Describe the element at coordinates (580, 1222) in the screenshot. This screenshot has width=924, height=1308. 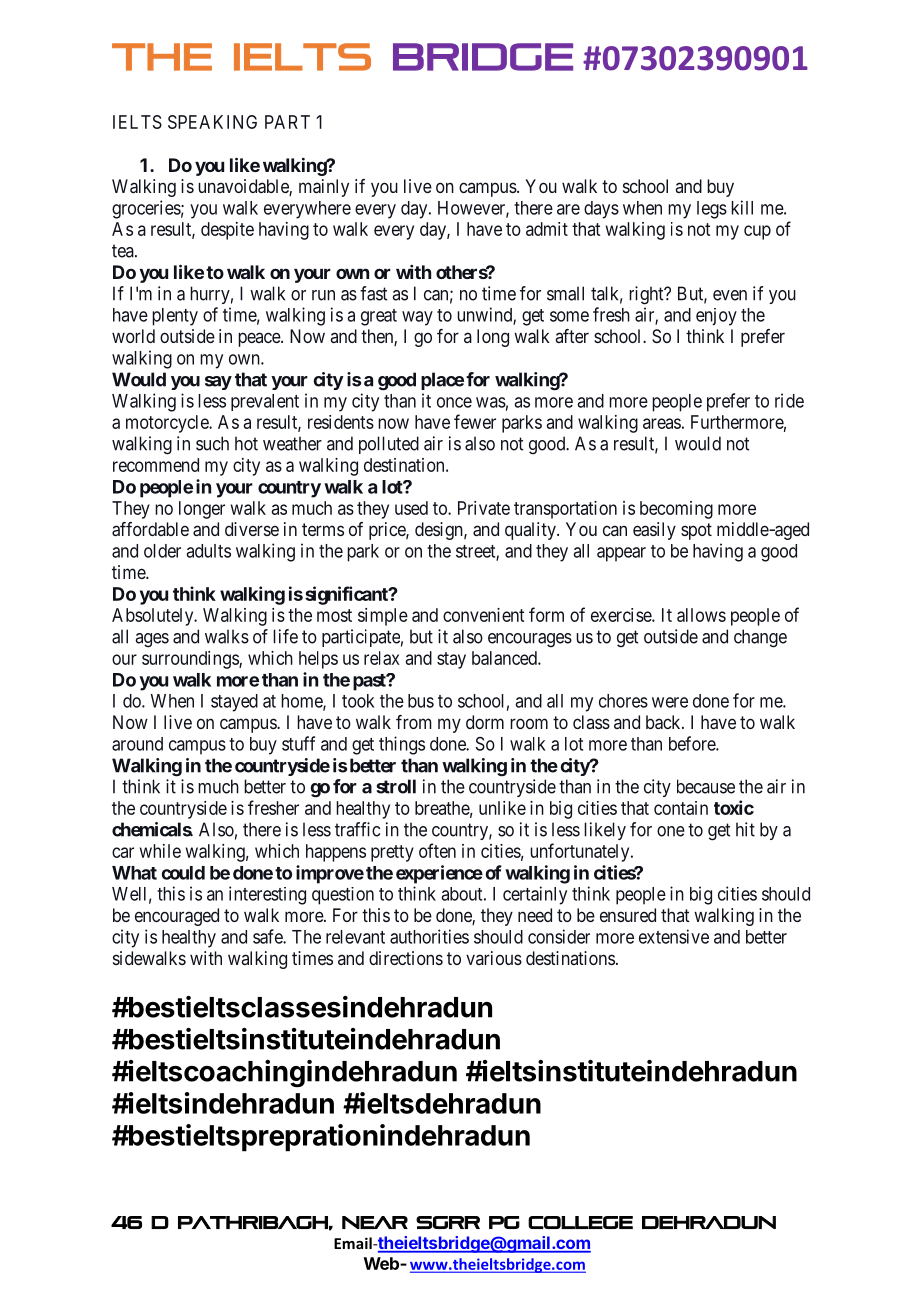
I see `College` at that location.
